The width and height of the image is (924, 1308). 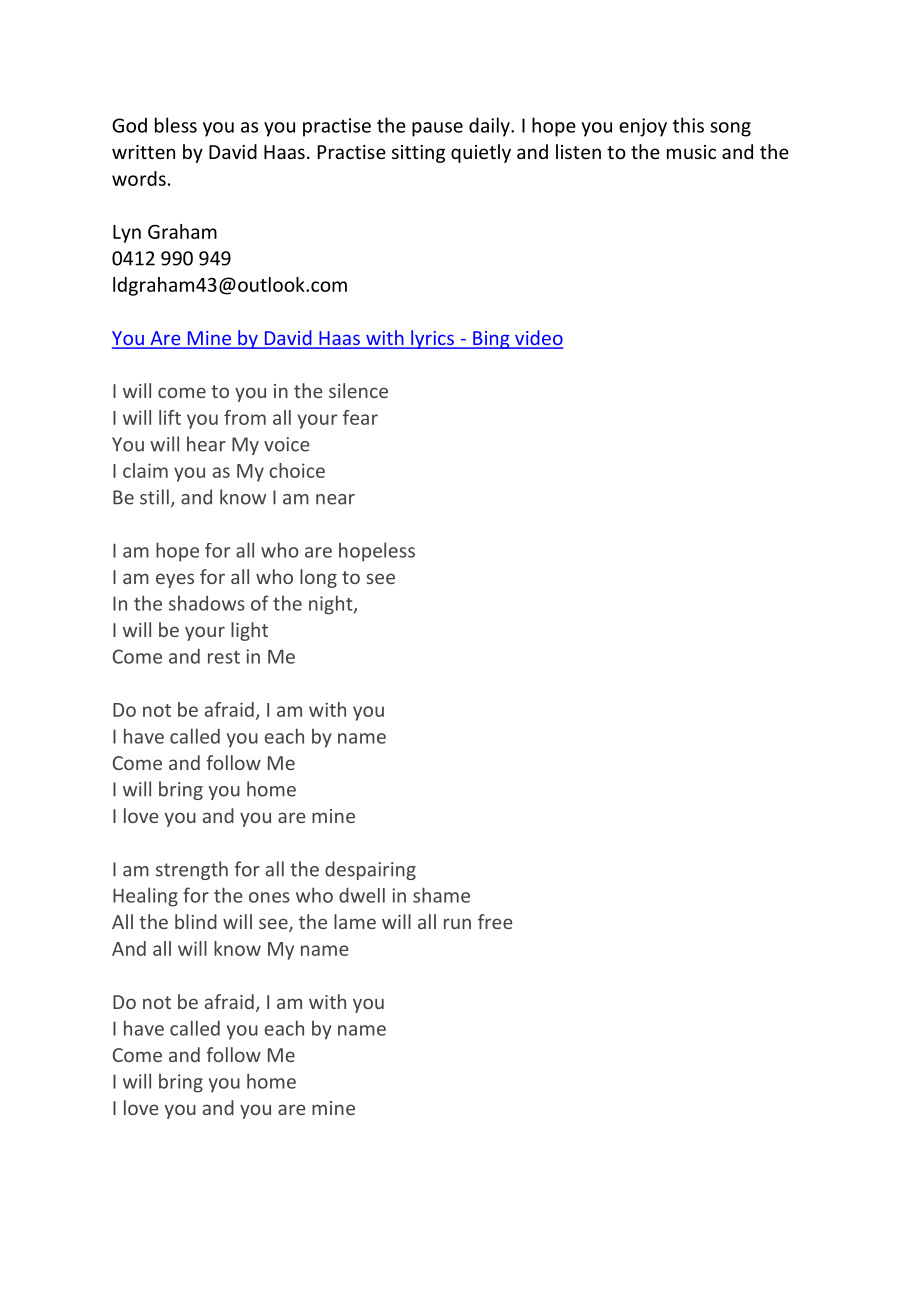 What do you see at coordinates (224, 657) in the image?
I see `rest` at bounding box center [224, 657].
